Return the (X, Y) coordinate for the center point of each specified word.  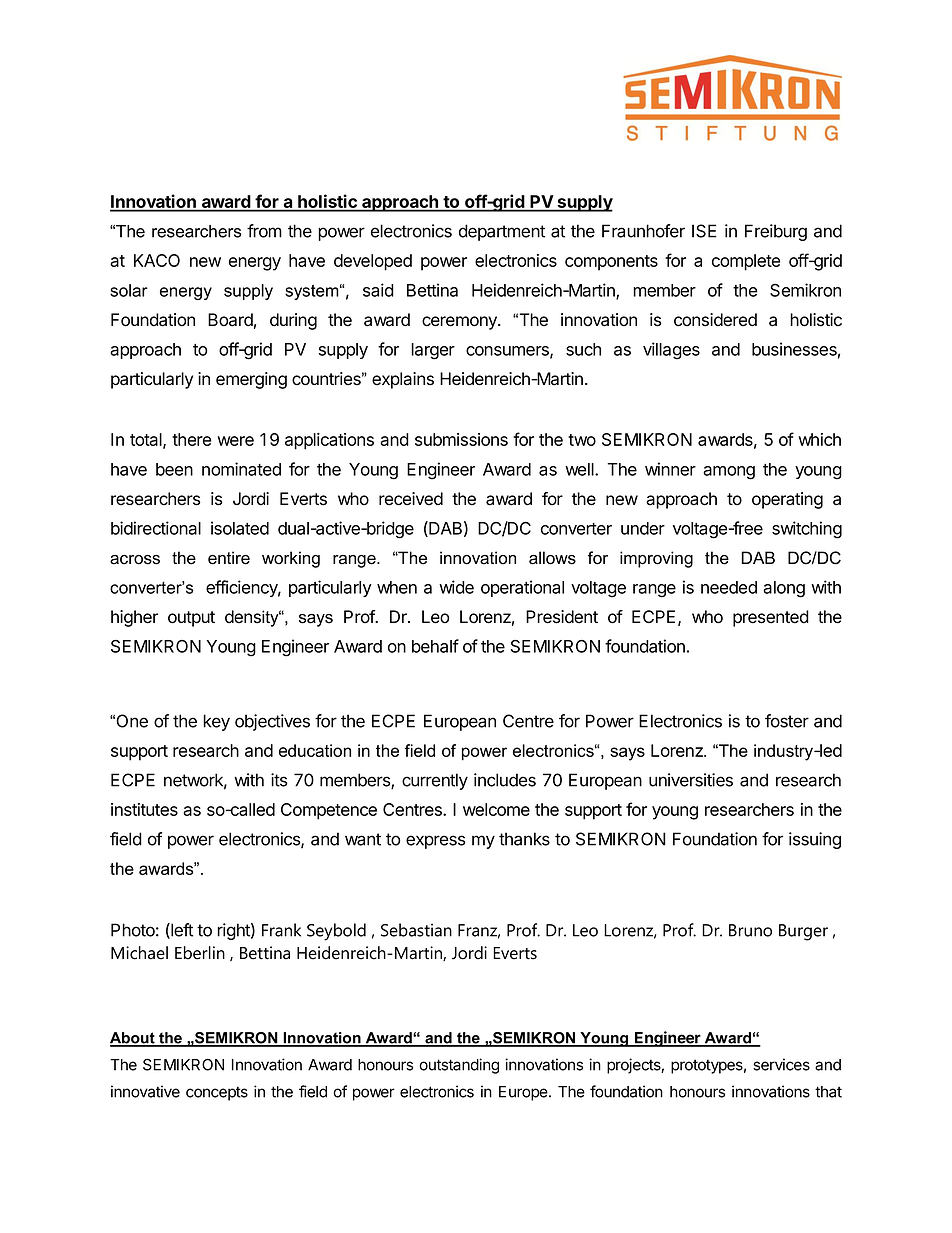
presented (771, 618)
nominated (241, 469)
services (781, 1064)
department (502, 232)
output (191, 619)
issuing (815, 840)
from (264, 231)
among (729, 473)
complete (746, 262)
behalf (435, 646)
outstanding (459, 1066)
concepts (217, 1093)
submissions (461, 439)
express (436, 842)
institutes (144, 809)
